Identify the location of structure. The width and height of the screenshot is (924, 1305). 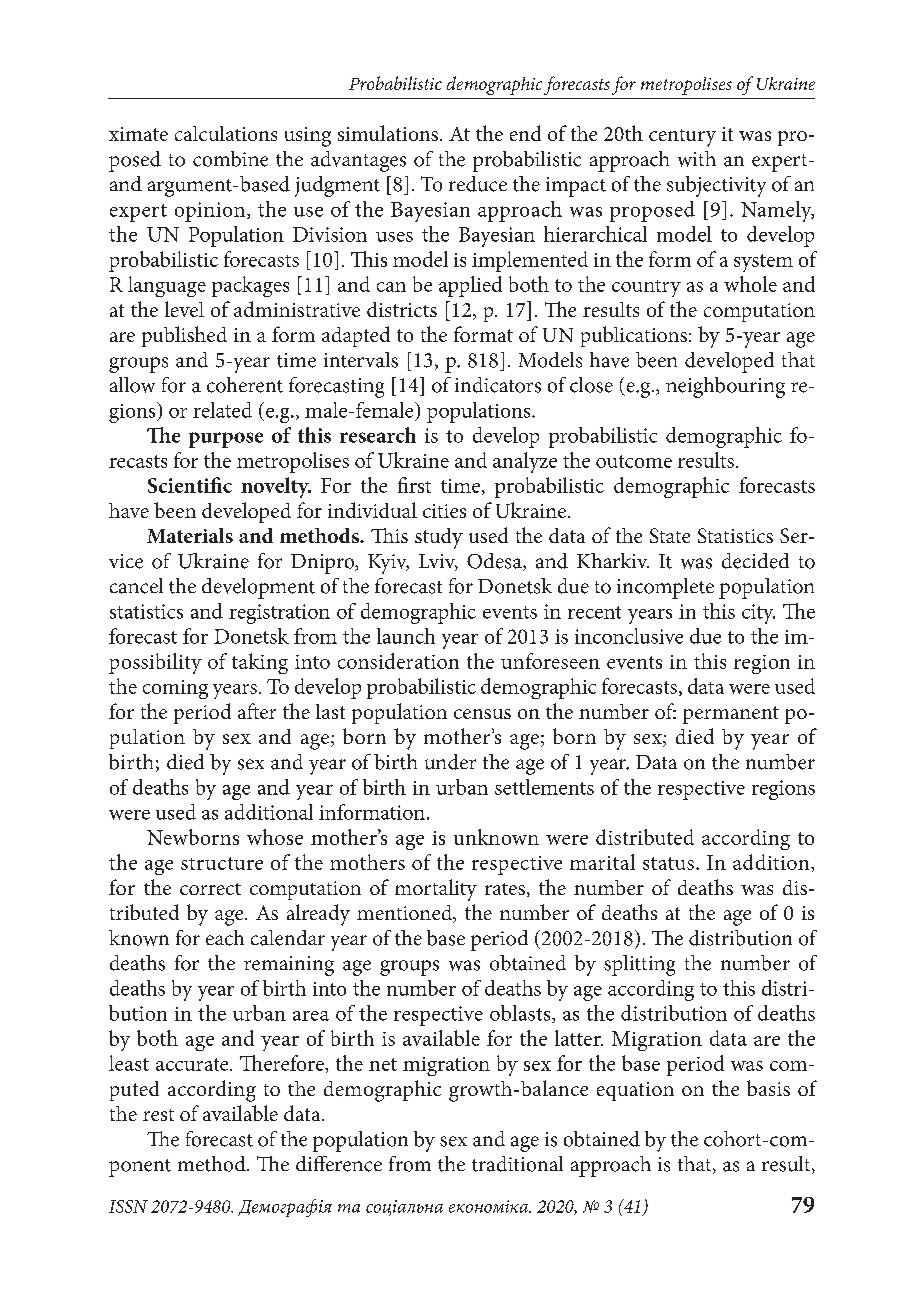
(222, 863).
